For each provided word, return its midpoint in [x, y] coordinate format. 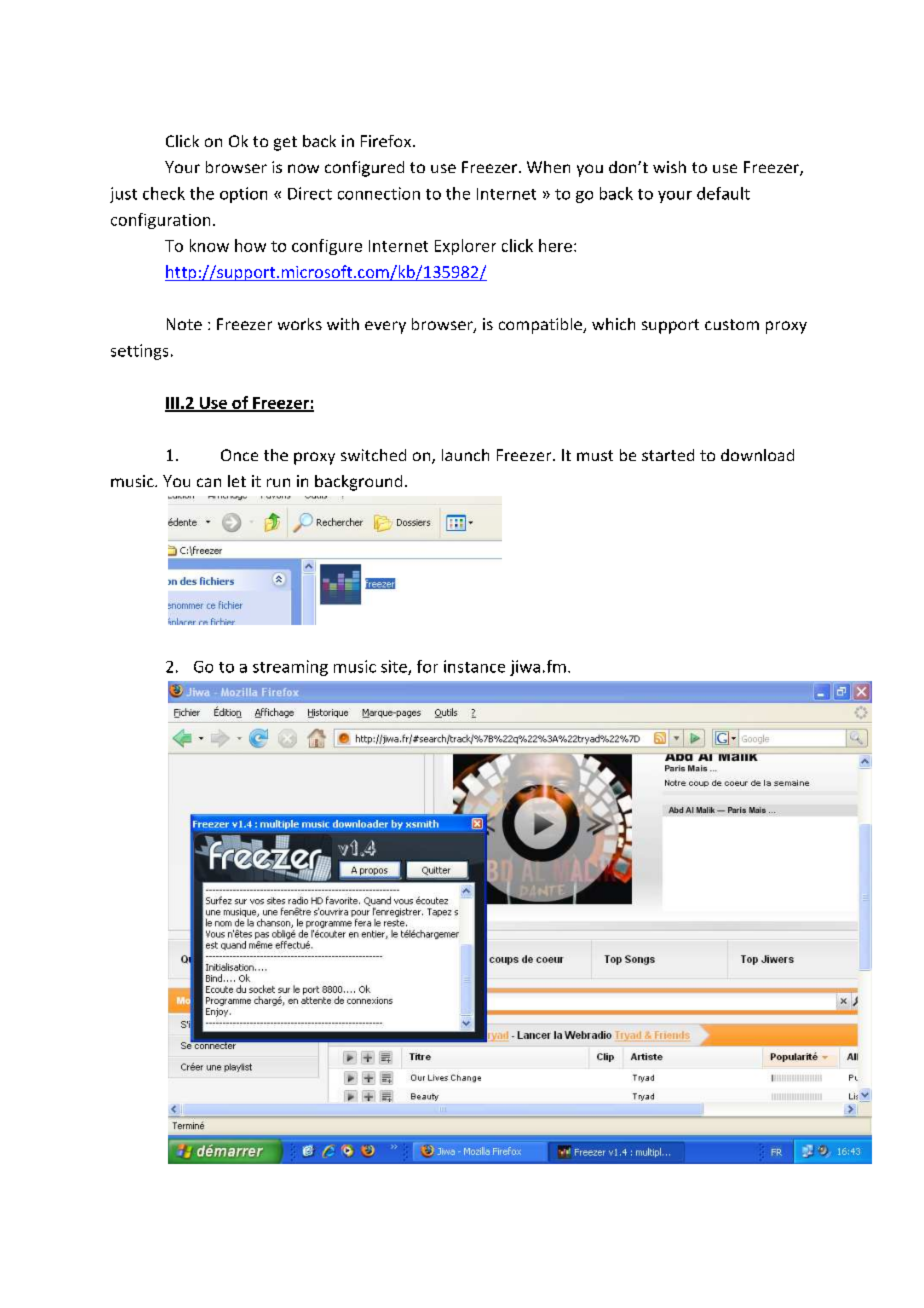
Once [239, 455]
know [209, 245]
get [285, 143]
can [209, 482]
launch [465, 455]
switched [373, 455]
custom [732, 324]
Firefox [387, 141]
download [757, 455]
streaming [290, 668]
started [668, 455]
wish [669, 167]
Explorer [465, 247]
